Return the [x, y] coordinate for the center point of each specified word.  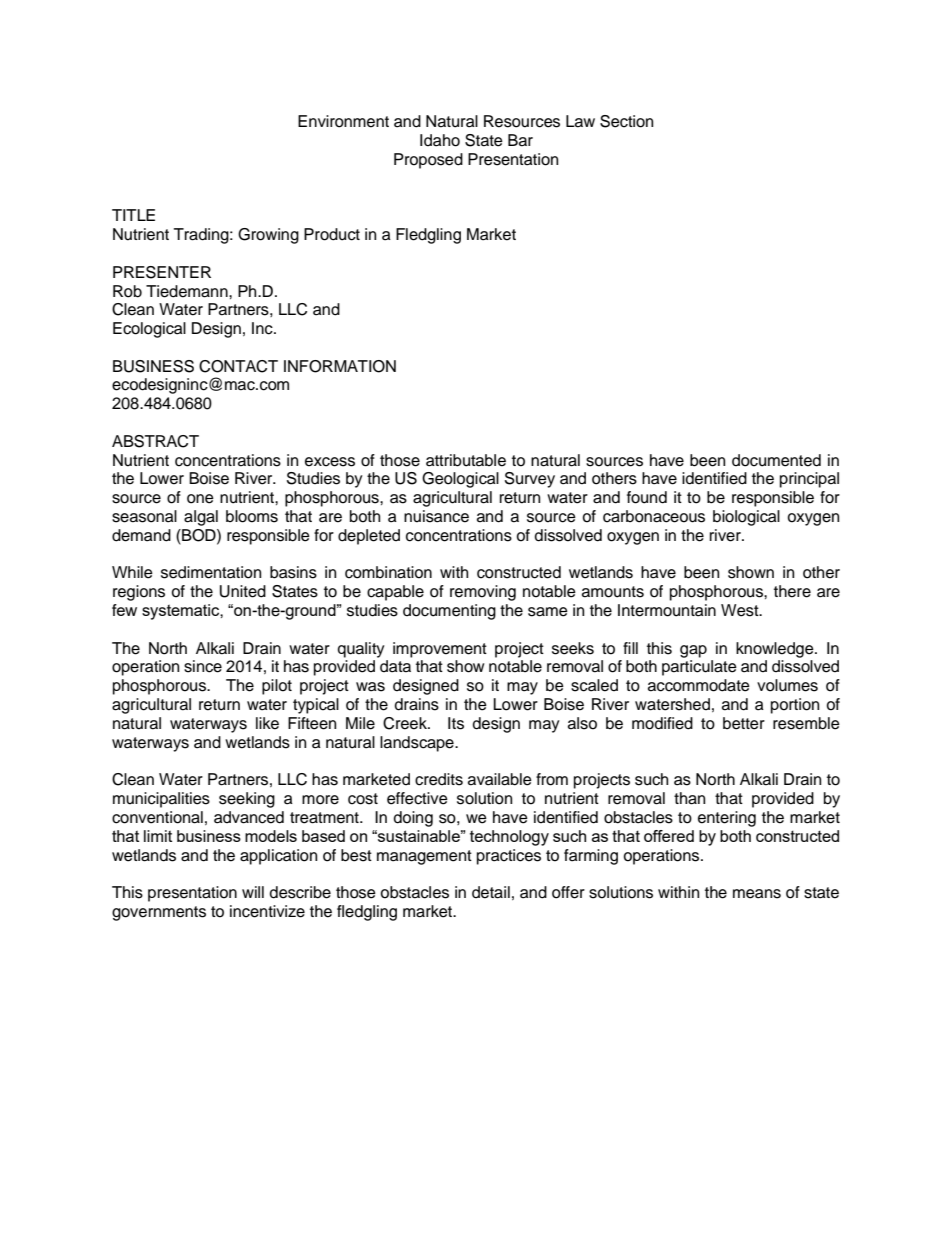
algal [201, 518]
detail [491, 892]
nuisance [436, 516]
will [253, 892]
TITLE [133, 215]
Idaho [440, 140]
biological [746, 518]
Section [626, 121]
